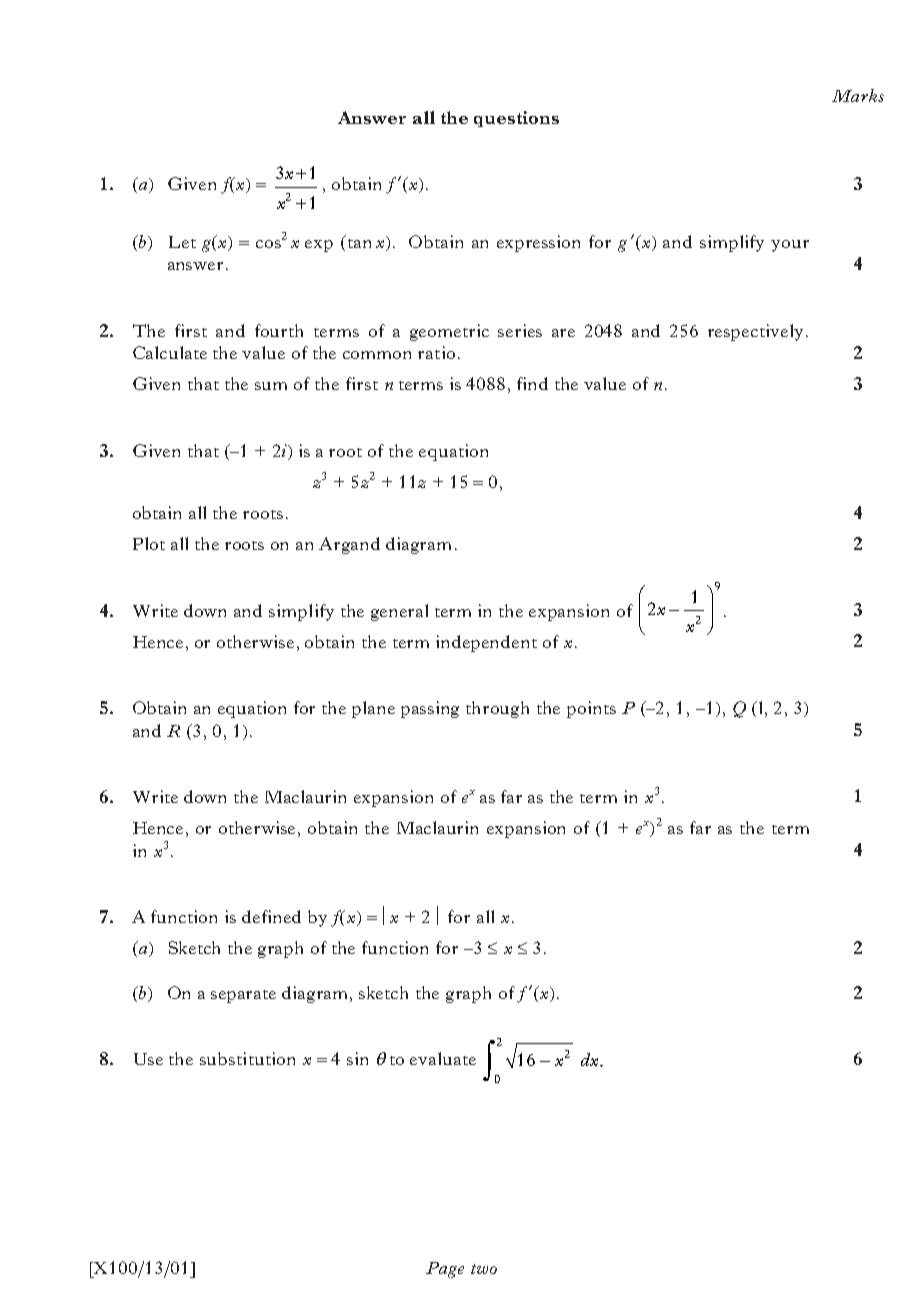  What do you see at coordinates (532, 383) in the screenshot?
I see `find` at bounding box center [532, 383].
